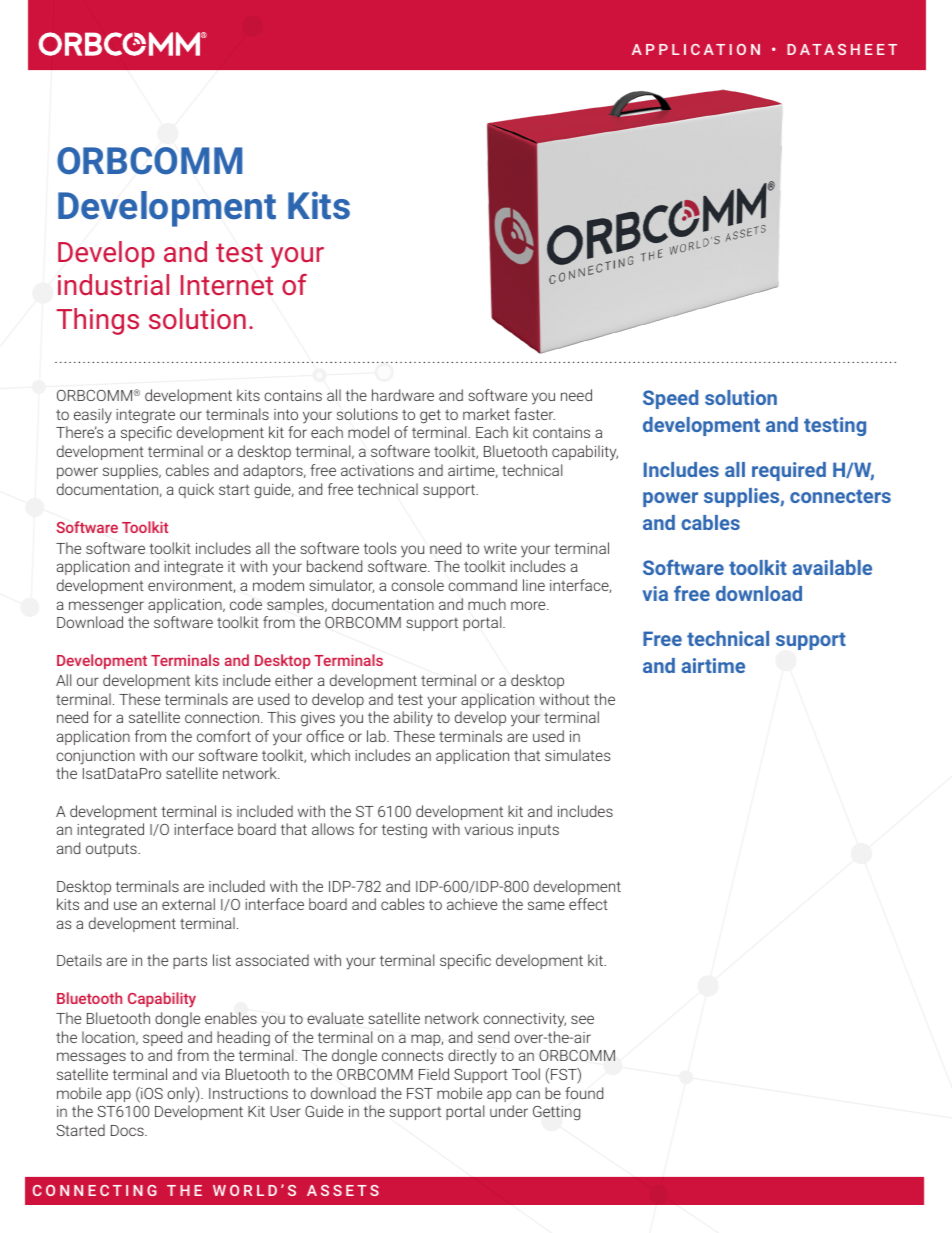 This screenshot has height=1233, width=952. Describe the element at coordinates (534, 414) in the screenshot. I see `faster` at that location.
